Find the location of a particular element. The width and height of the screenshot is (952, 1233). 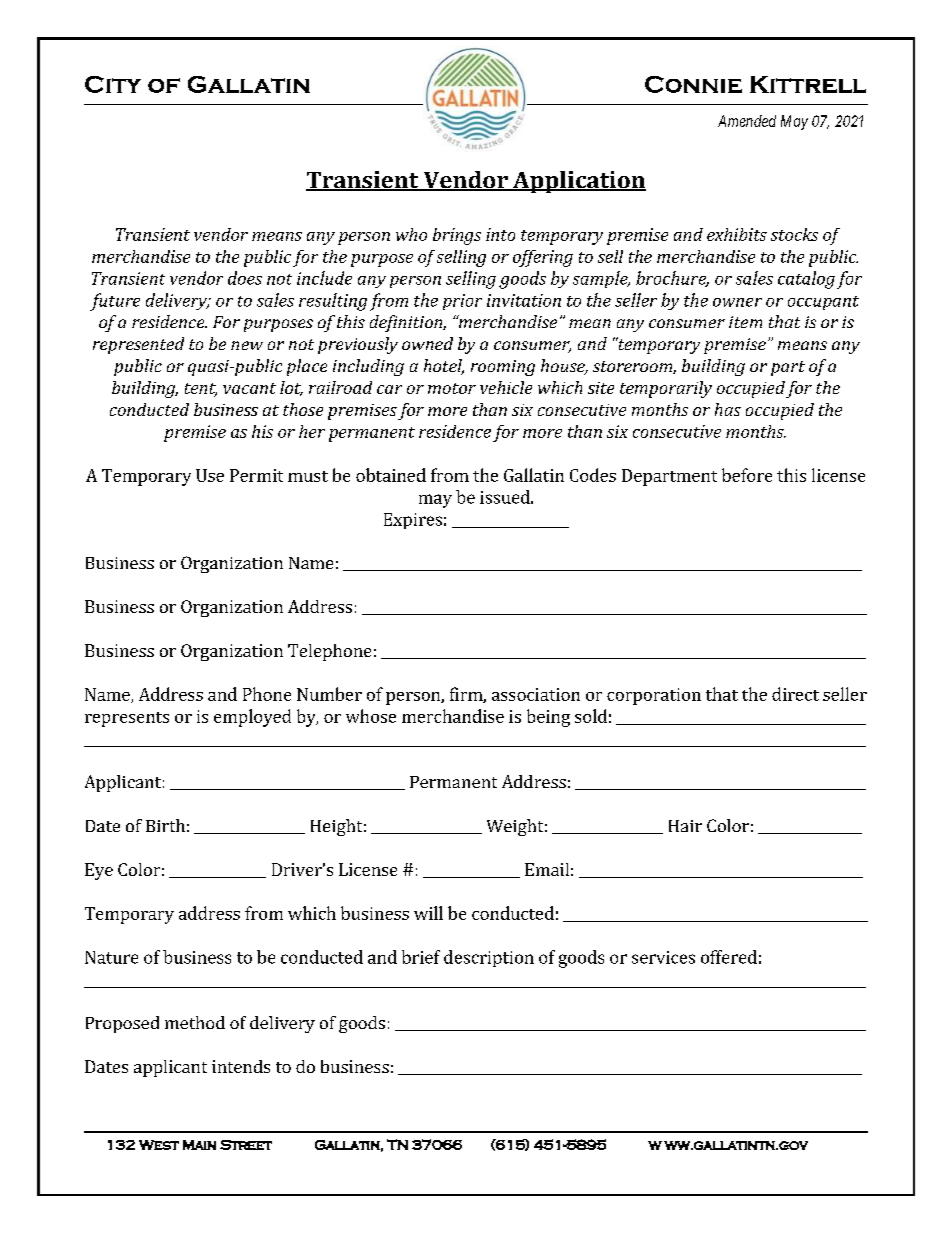

City is located at coordinates (113, 84).
